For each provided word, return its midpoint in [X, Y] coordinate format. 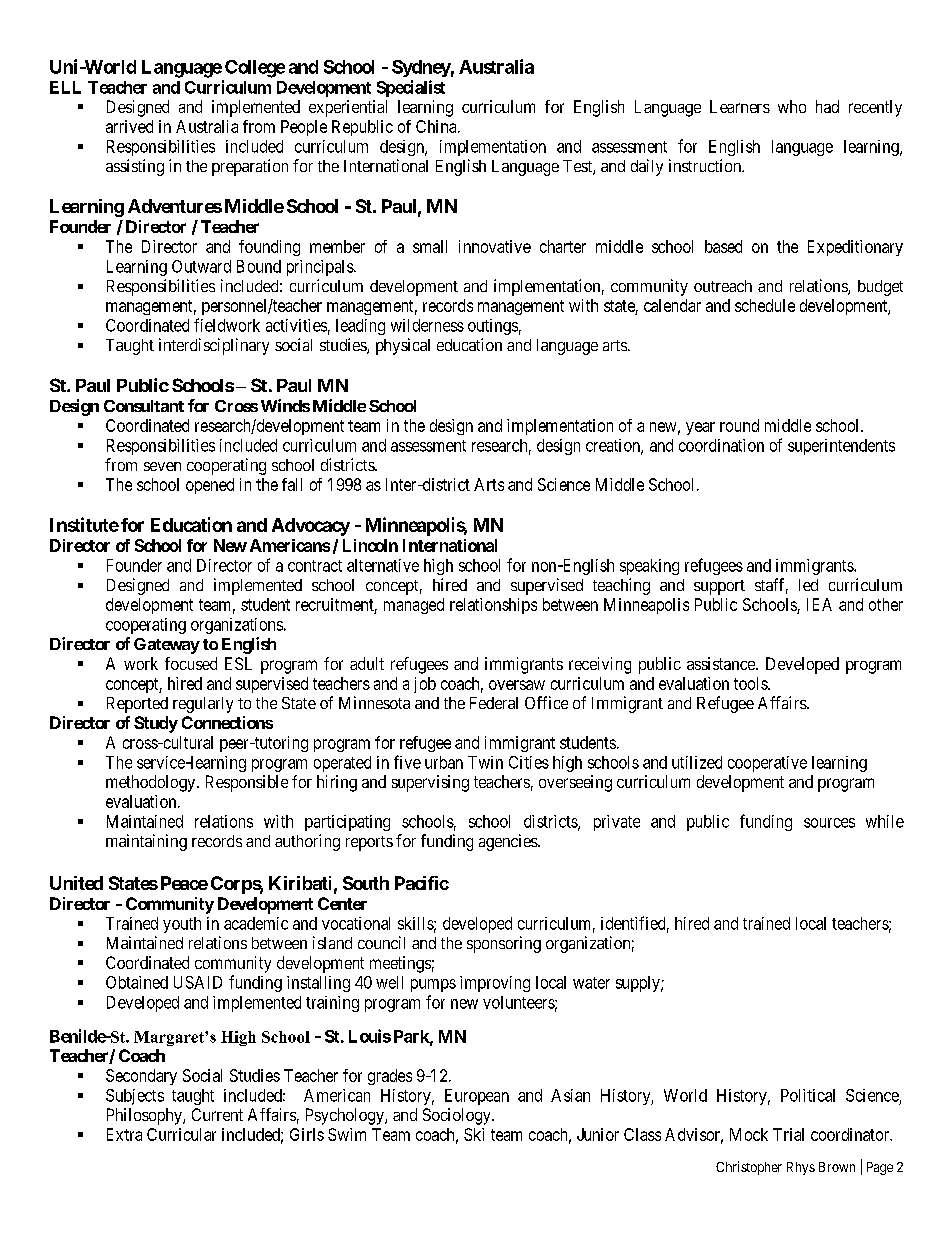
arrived [129, 126]
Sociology [458, 1116]
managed [414, 606]
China [437, 126]
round [739, 425]
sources [829, 823]
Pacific [422, 883]
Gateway [167, 646]
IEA [819, 604]
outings [493, 327]
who [792, 106]
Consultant [144, 406]
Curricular [181, 1134]
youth [182, 925]
